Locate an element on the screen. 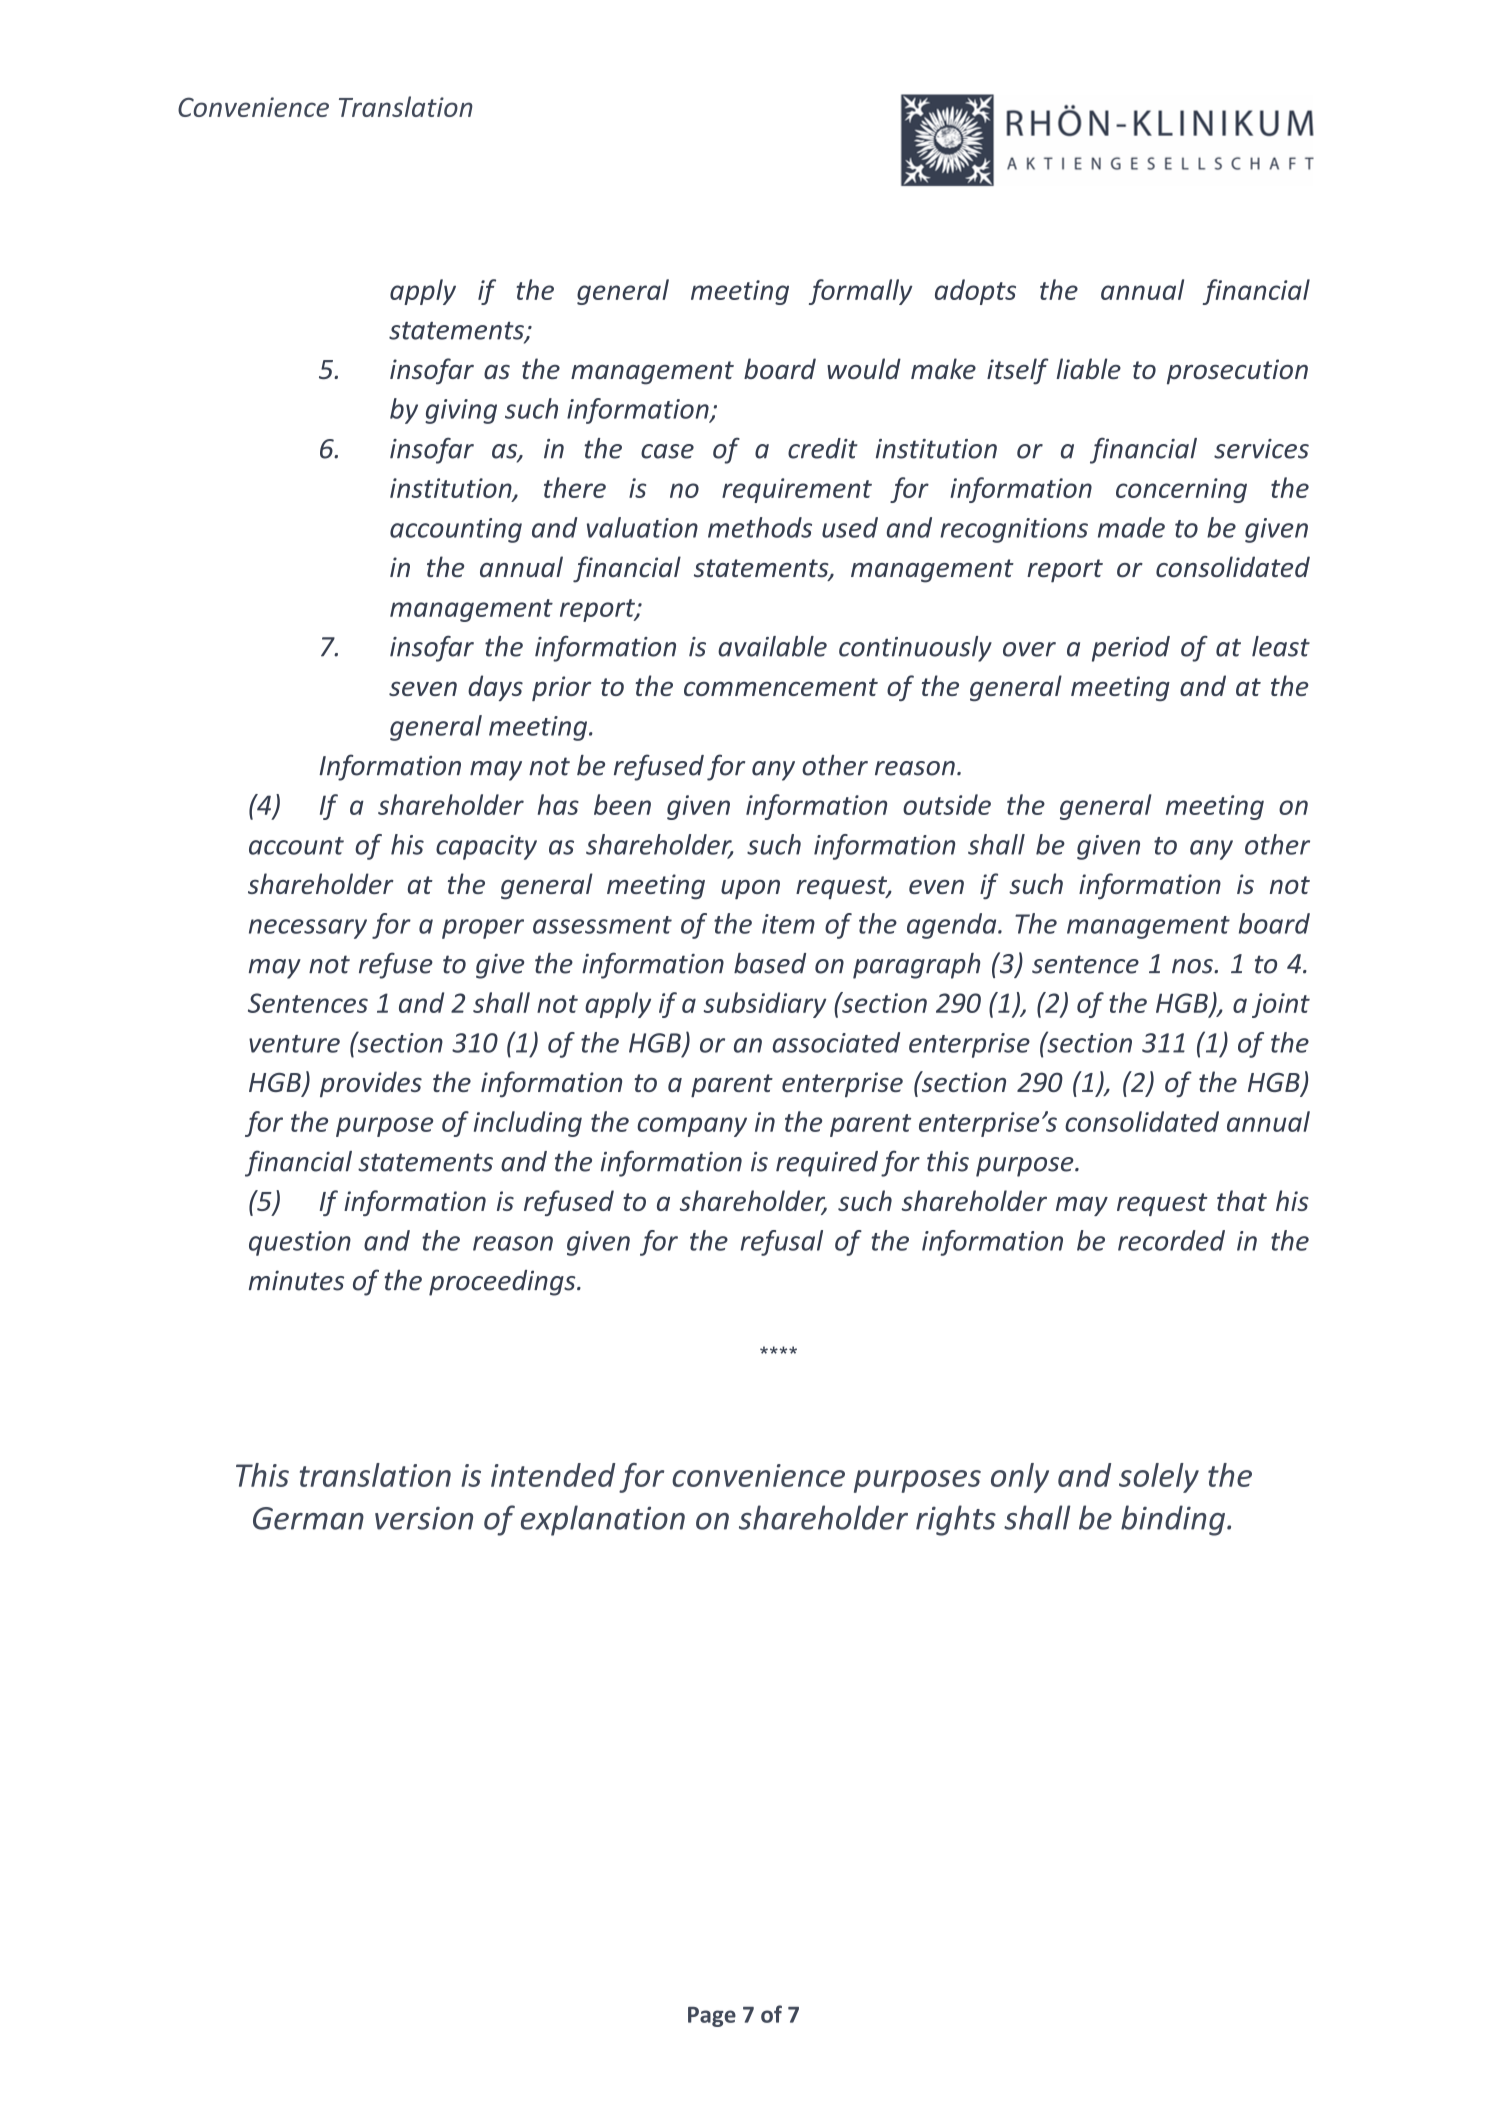  commencement is located at coordinates (781, 687).
